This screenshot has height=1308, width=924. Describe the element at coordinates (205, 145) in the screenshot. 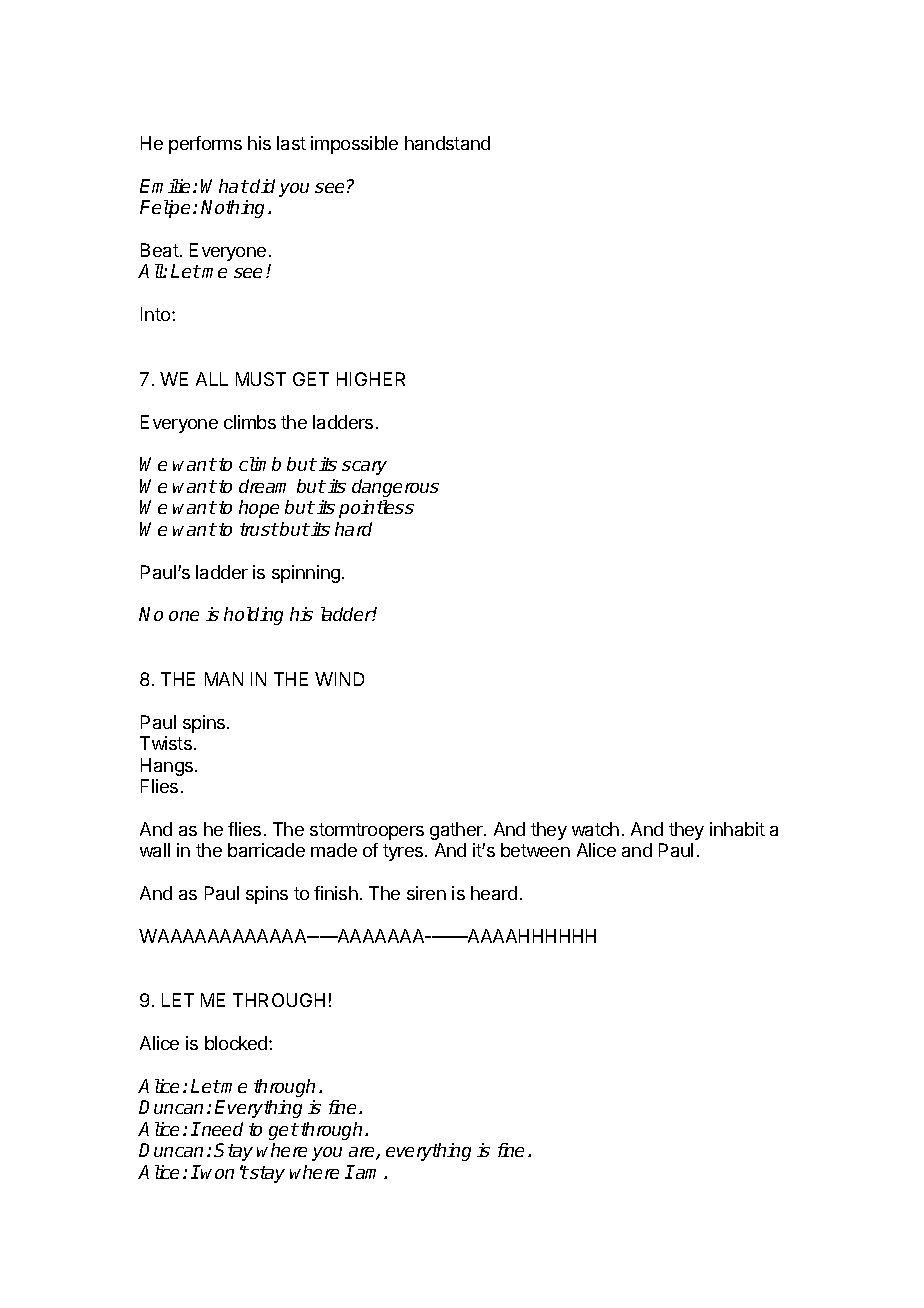

I see `performs` at that location.
